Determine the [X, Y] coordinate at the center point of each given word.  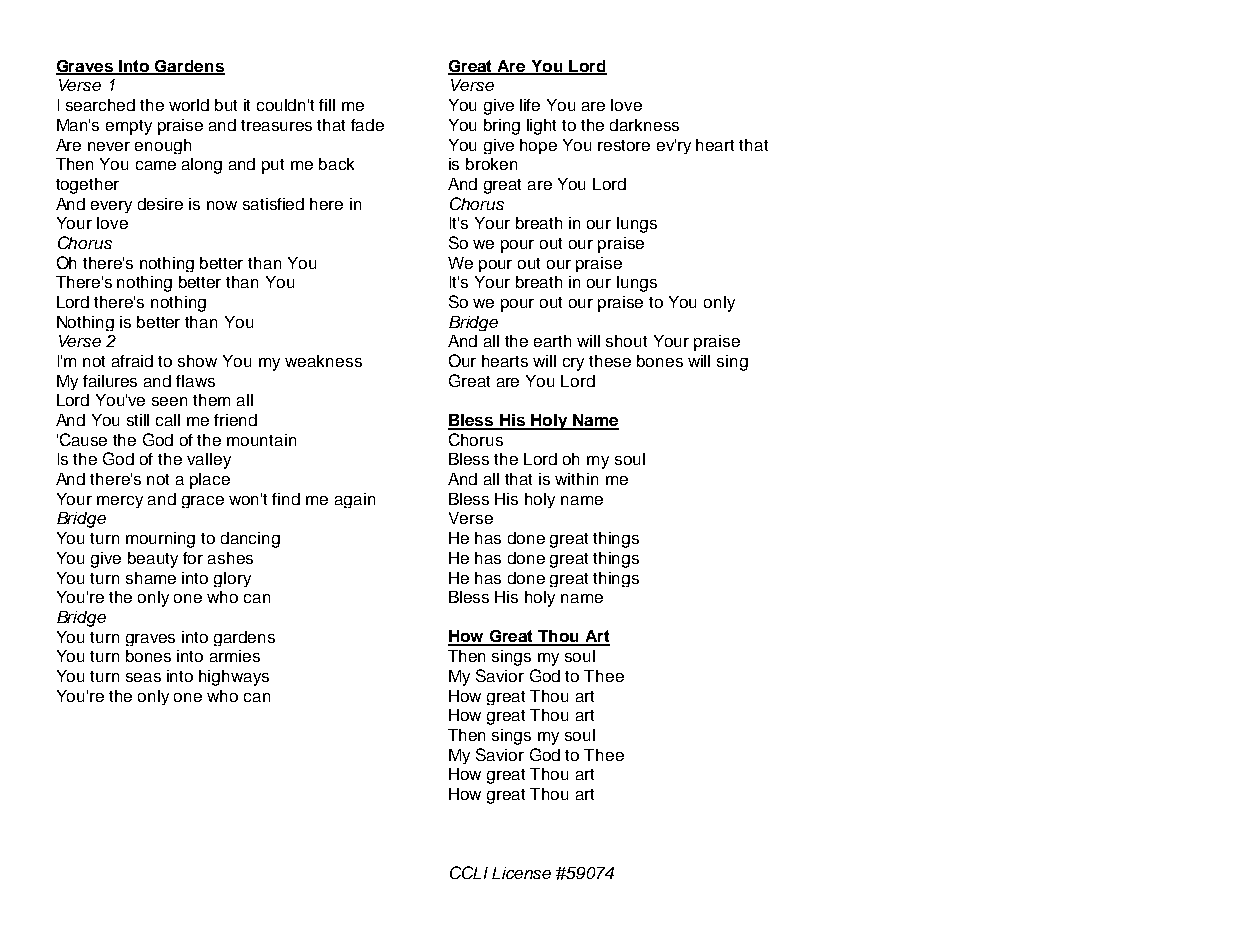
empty [129, 127]
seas [143, 677]
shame [151, 578]
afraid [132, 361]
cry [573, 364]
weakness [323, 361]
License [521, 873]
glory [232, 579]
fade [367, 125]
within [576, 479]
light [541, 127]
